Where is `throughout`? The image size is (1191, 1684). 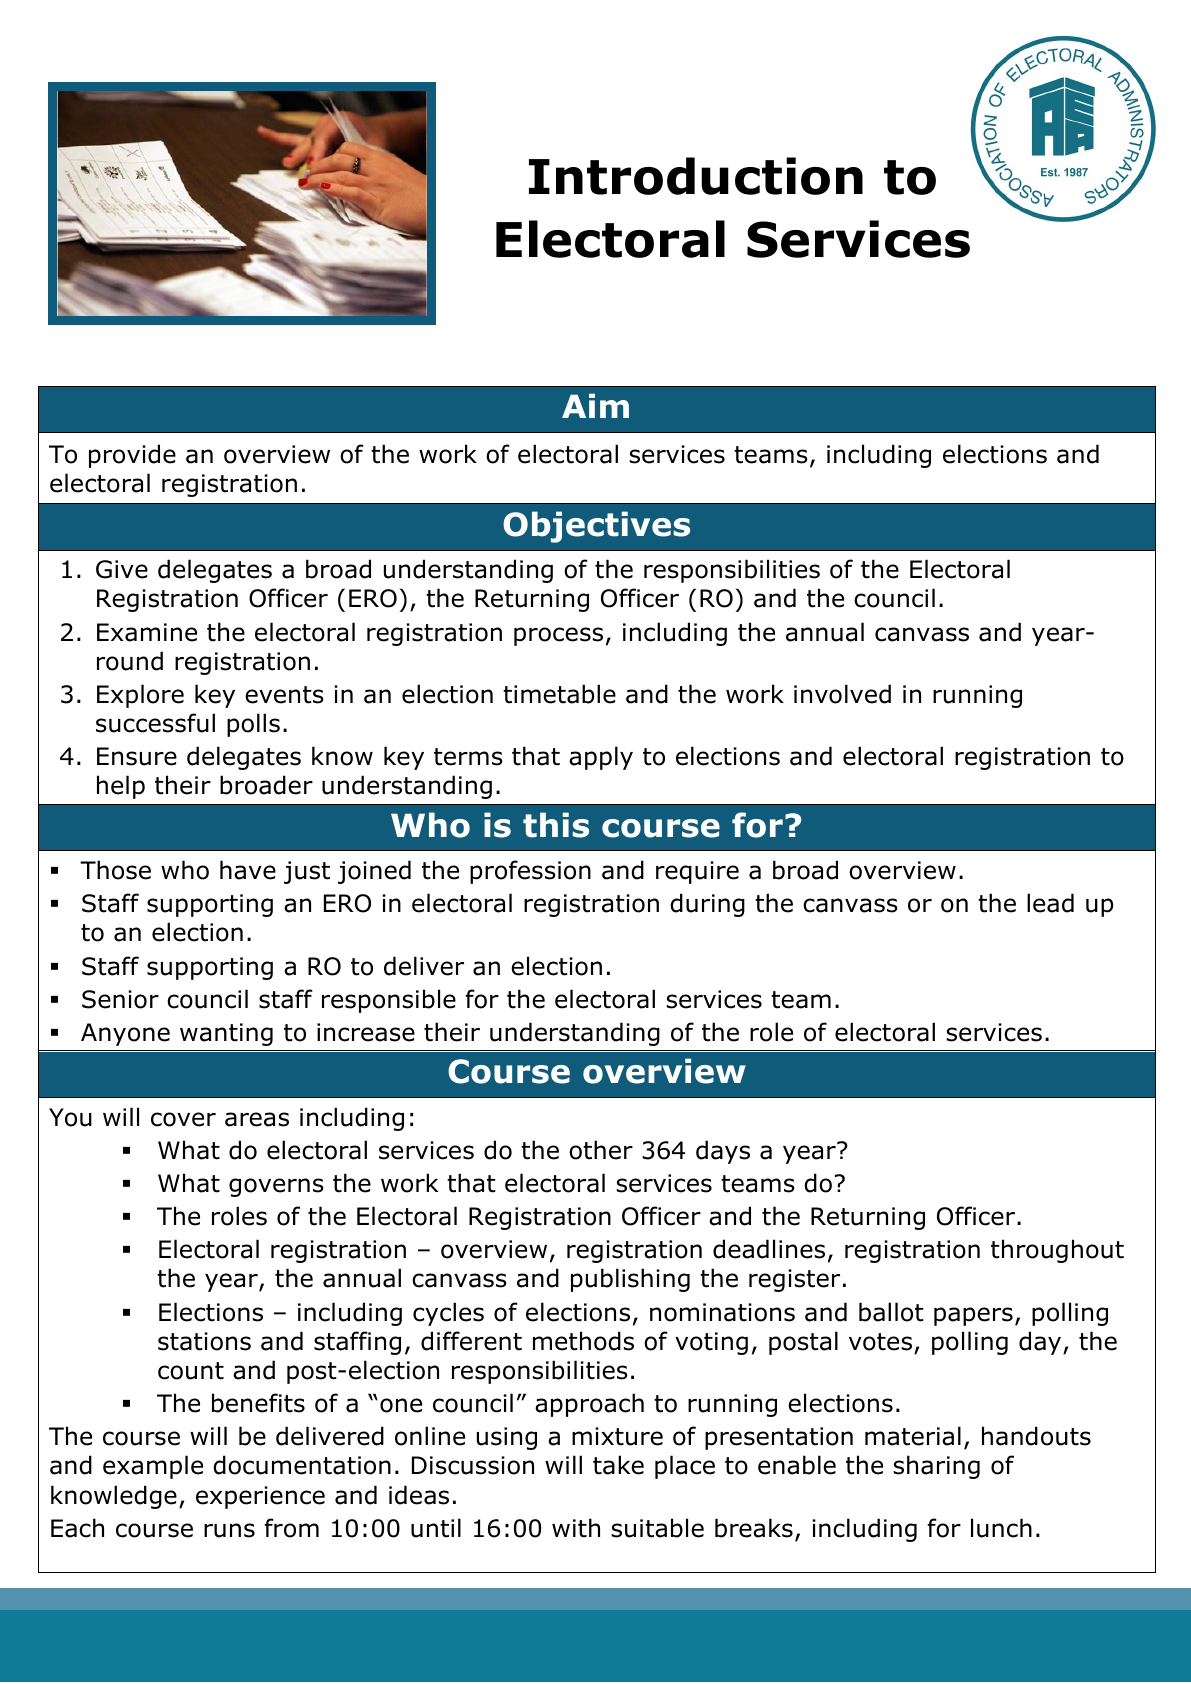 throughout is located at coordinates (1057, 1251).
